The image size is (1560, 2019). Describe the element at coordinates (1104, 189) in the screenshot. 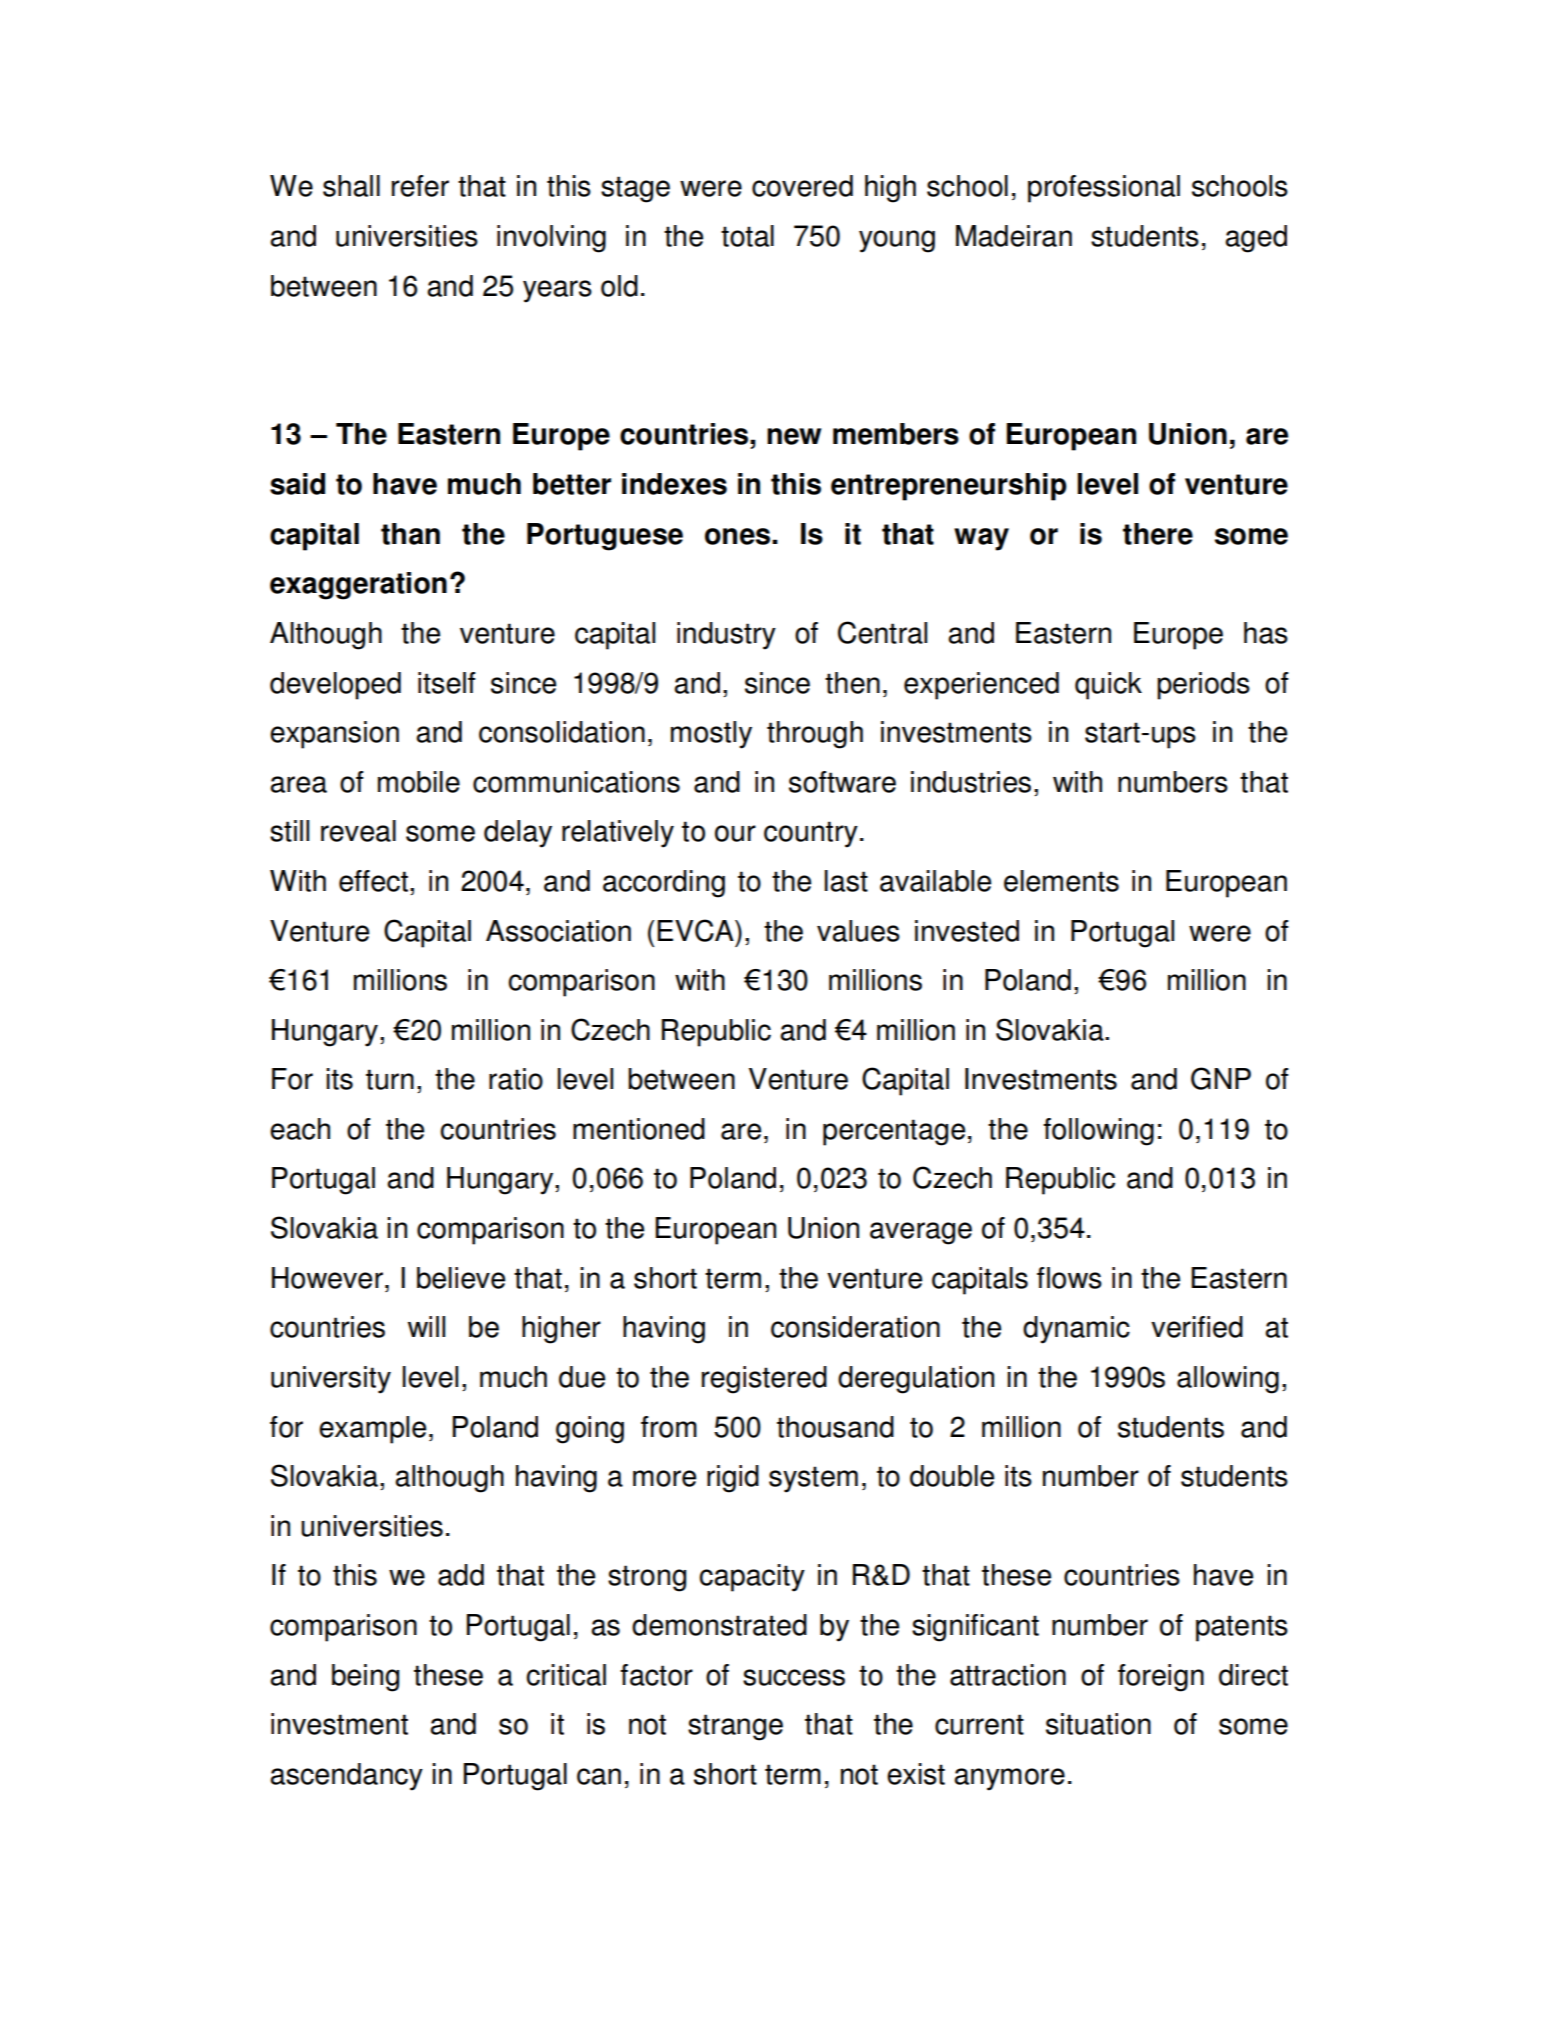

I see `professional` at that location.
